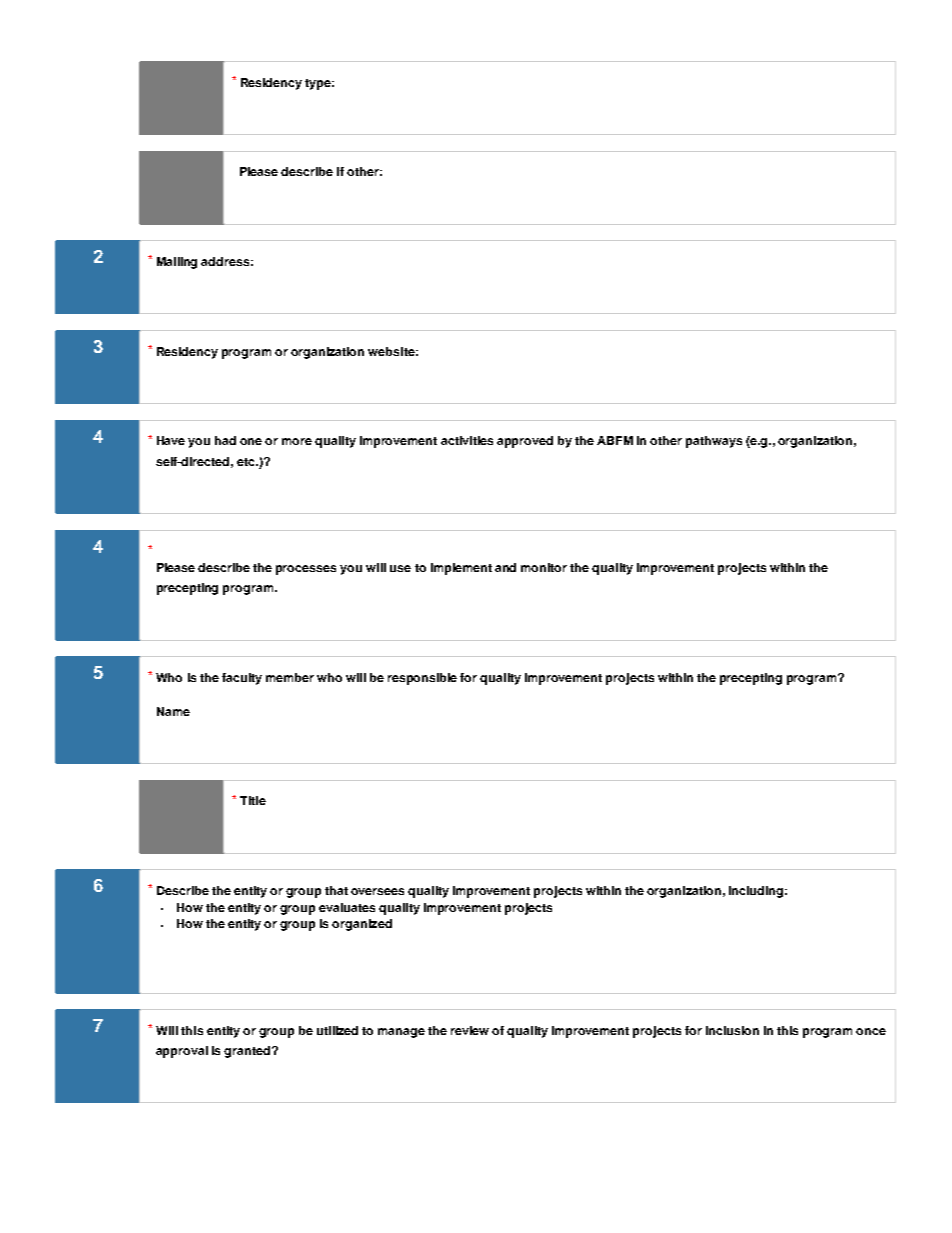  What do you see at coordinates (732, 1030) in the screenshot?
I see `inclusion` at bounding box center [732, 1030].
